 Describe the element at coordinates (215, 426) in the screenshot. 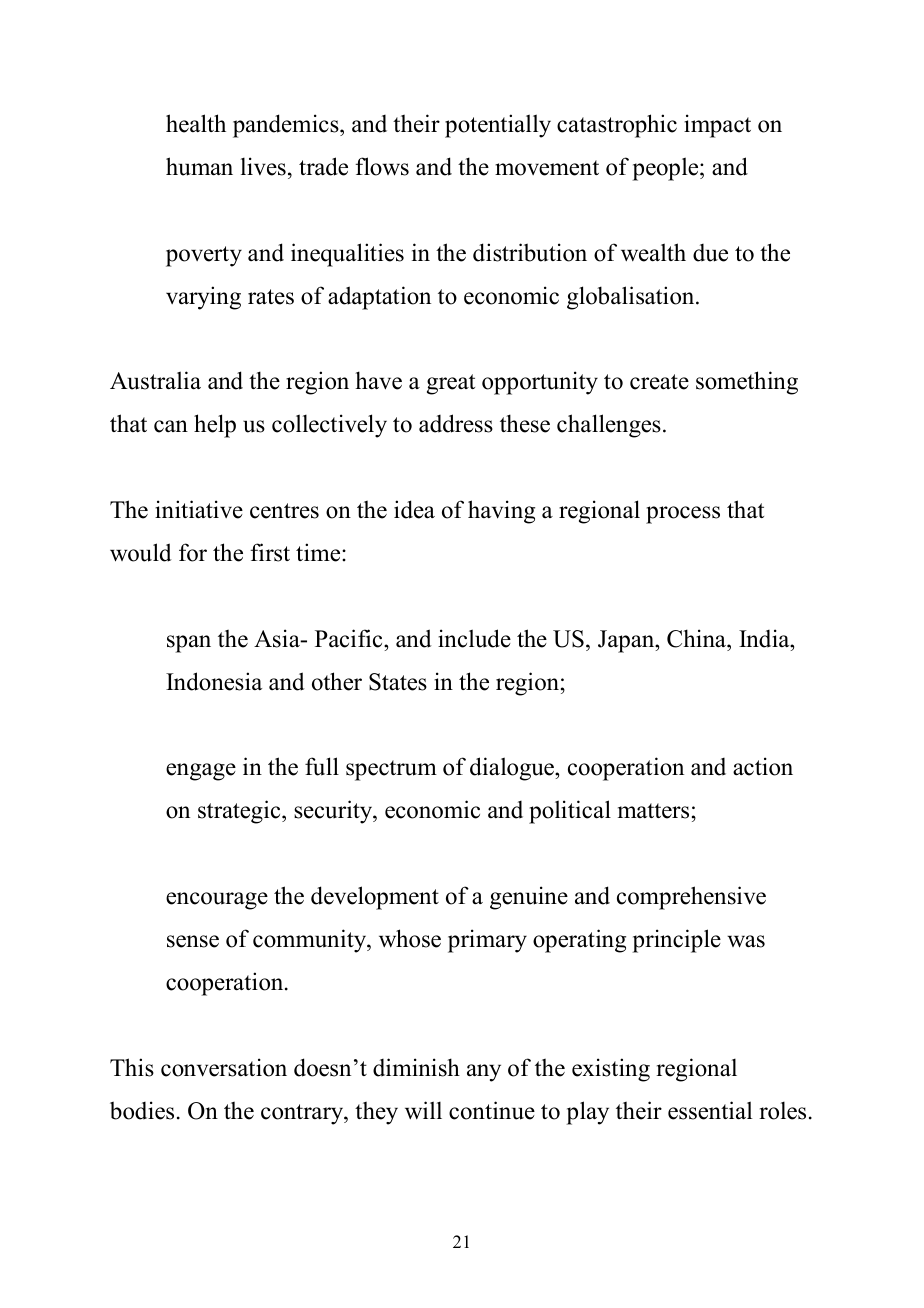

I see `help` at that location.
